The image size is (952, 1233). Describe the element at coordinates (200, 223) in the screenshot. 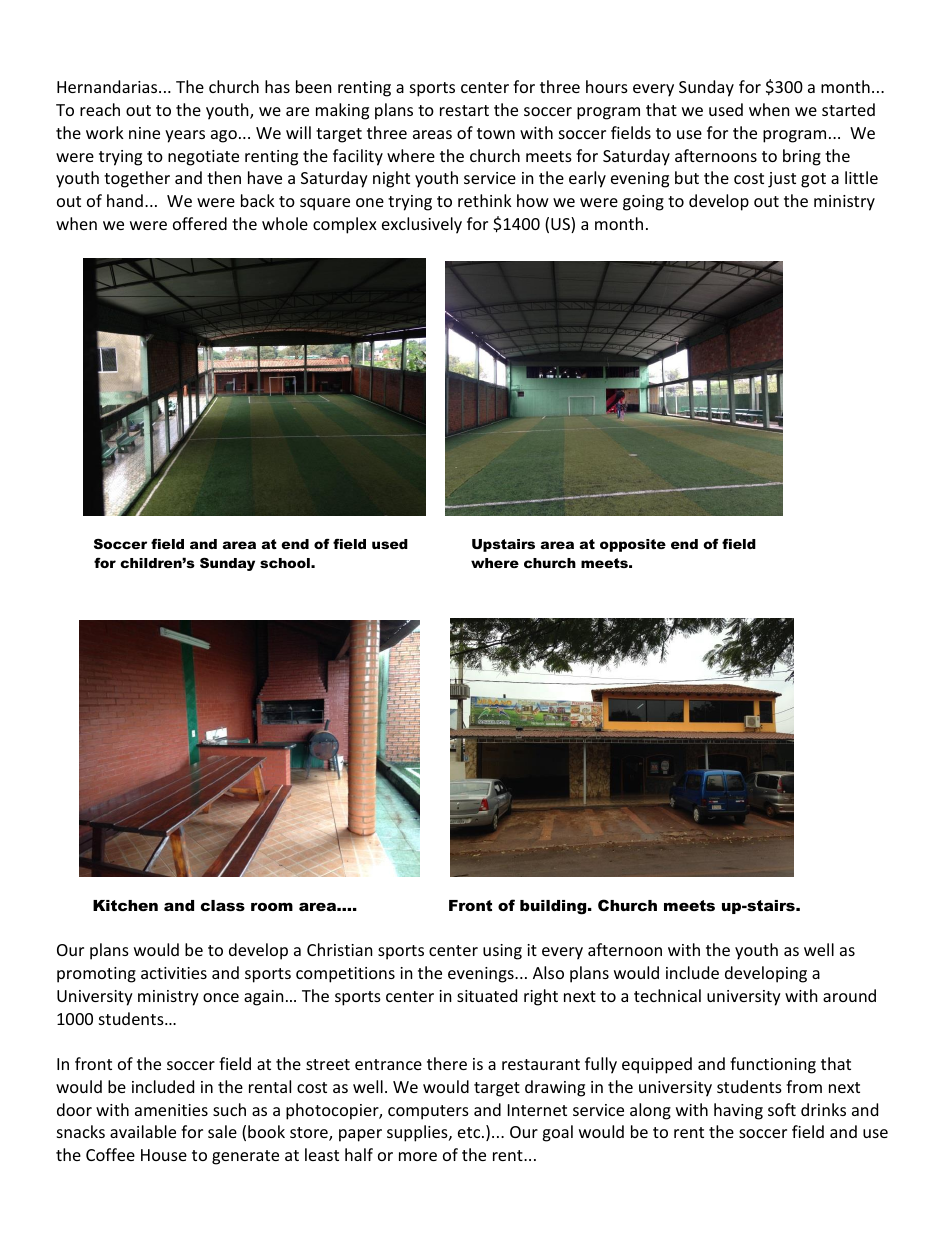

I see `offered` at that location.
